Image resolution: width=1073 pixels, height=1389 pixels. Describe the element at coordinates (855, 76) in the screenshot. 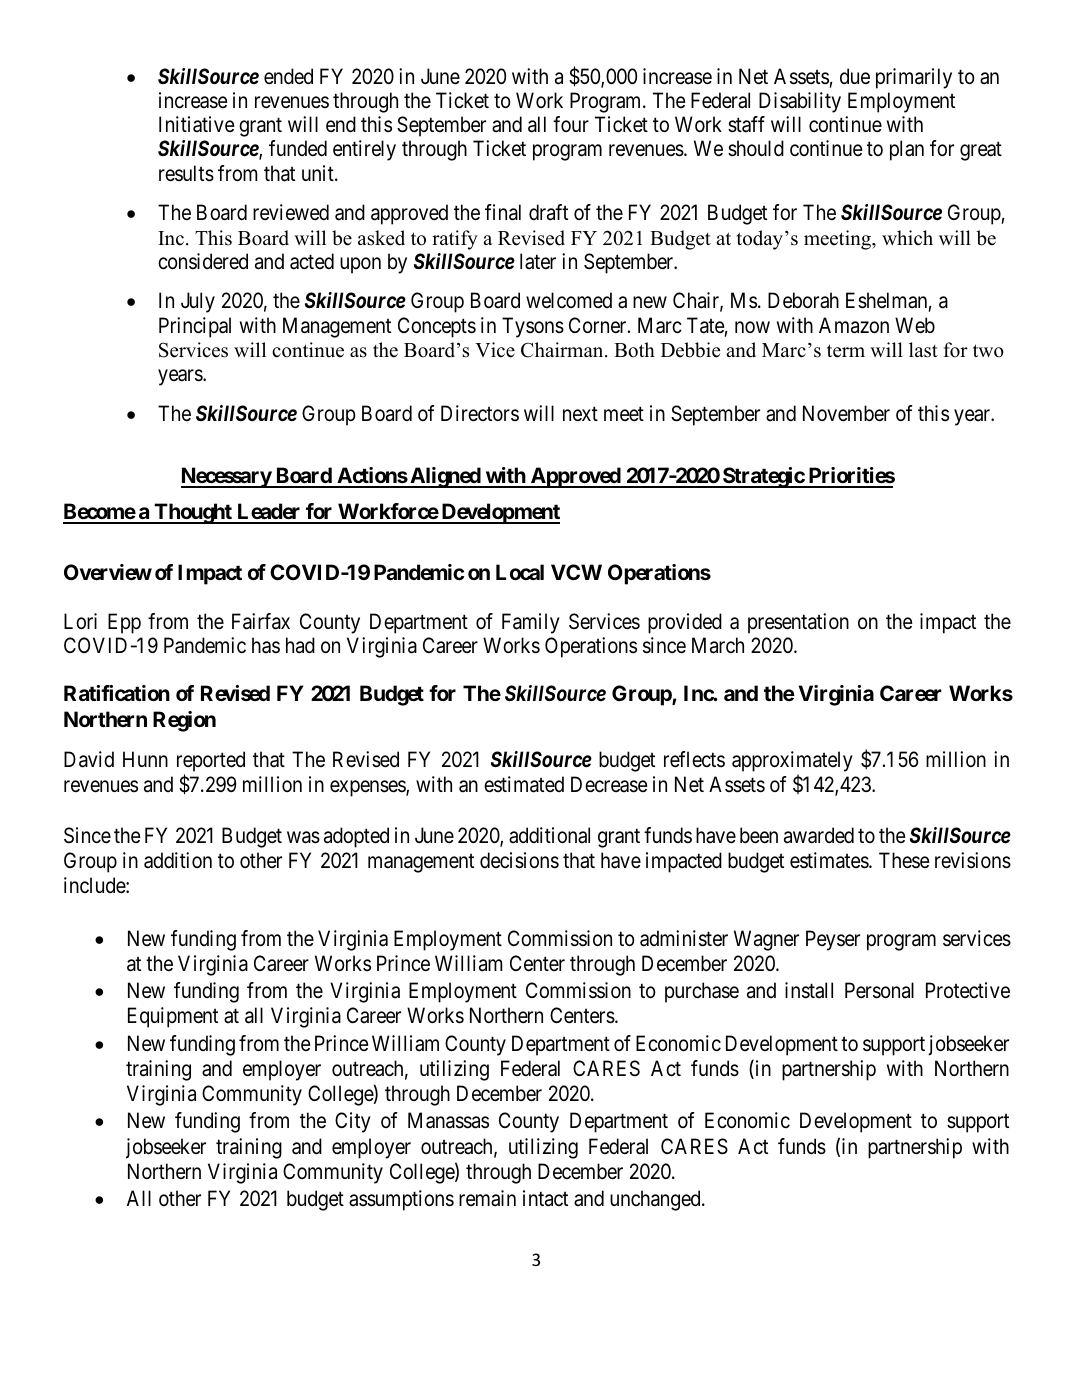

I see `due` at that location.
